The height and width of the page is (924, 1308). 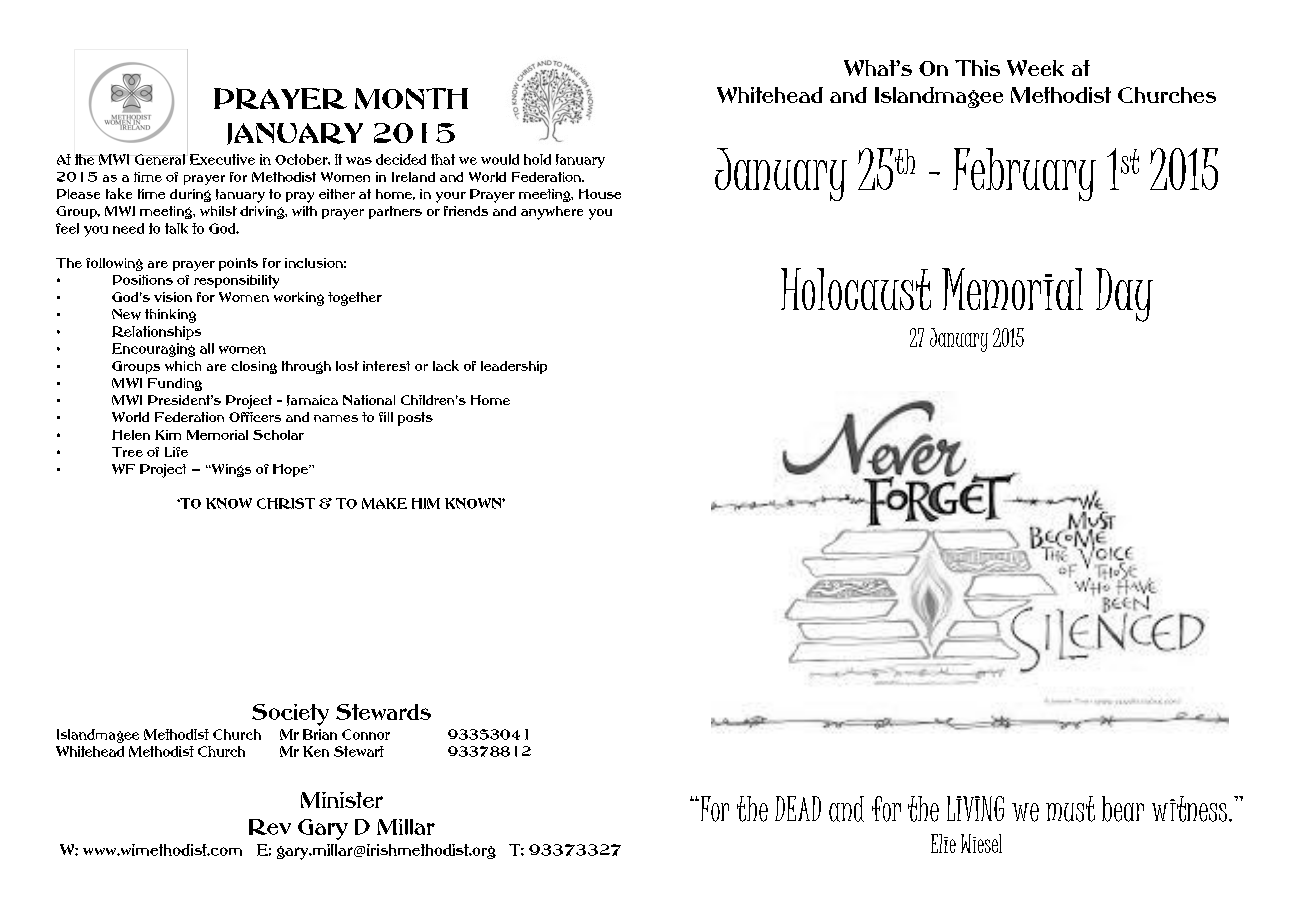 I want to click on must, so click(x=1070, y=809).
